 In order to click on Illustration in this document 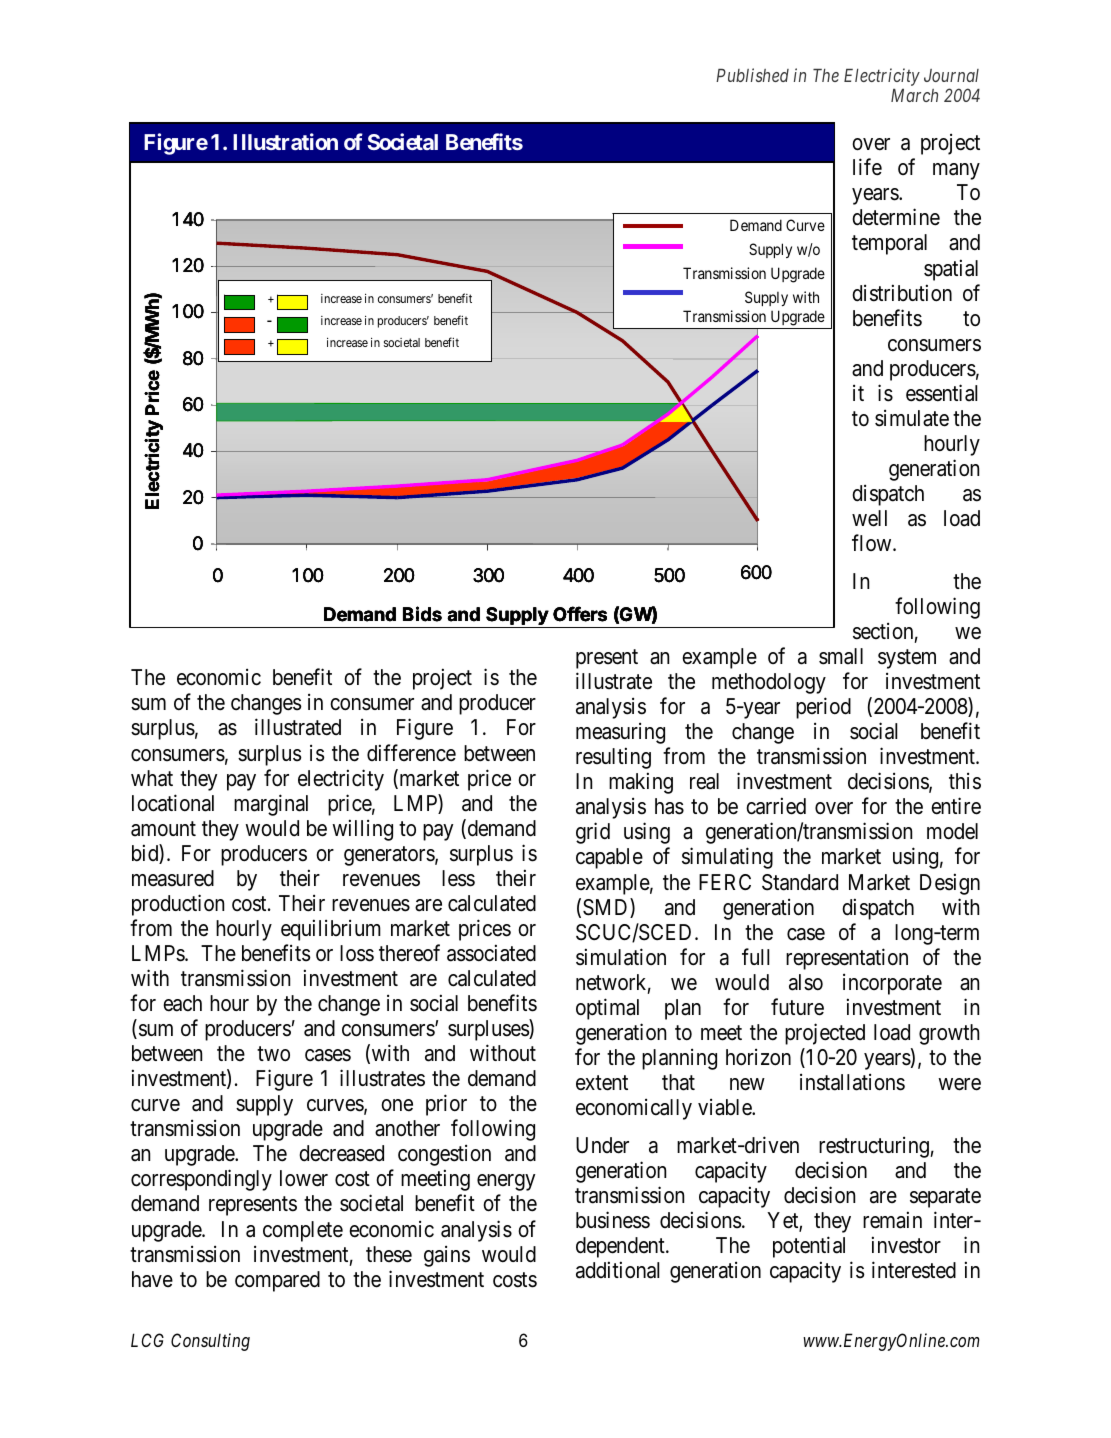, I will do `click(285, 141)`.
